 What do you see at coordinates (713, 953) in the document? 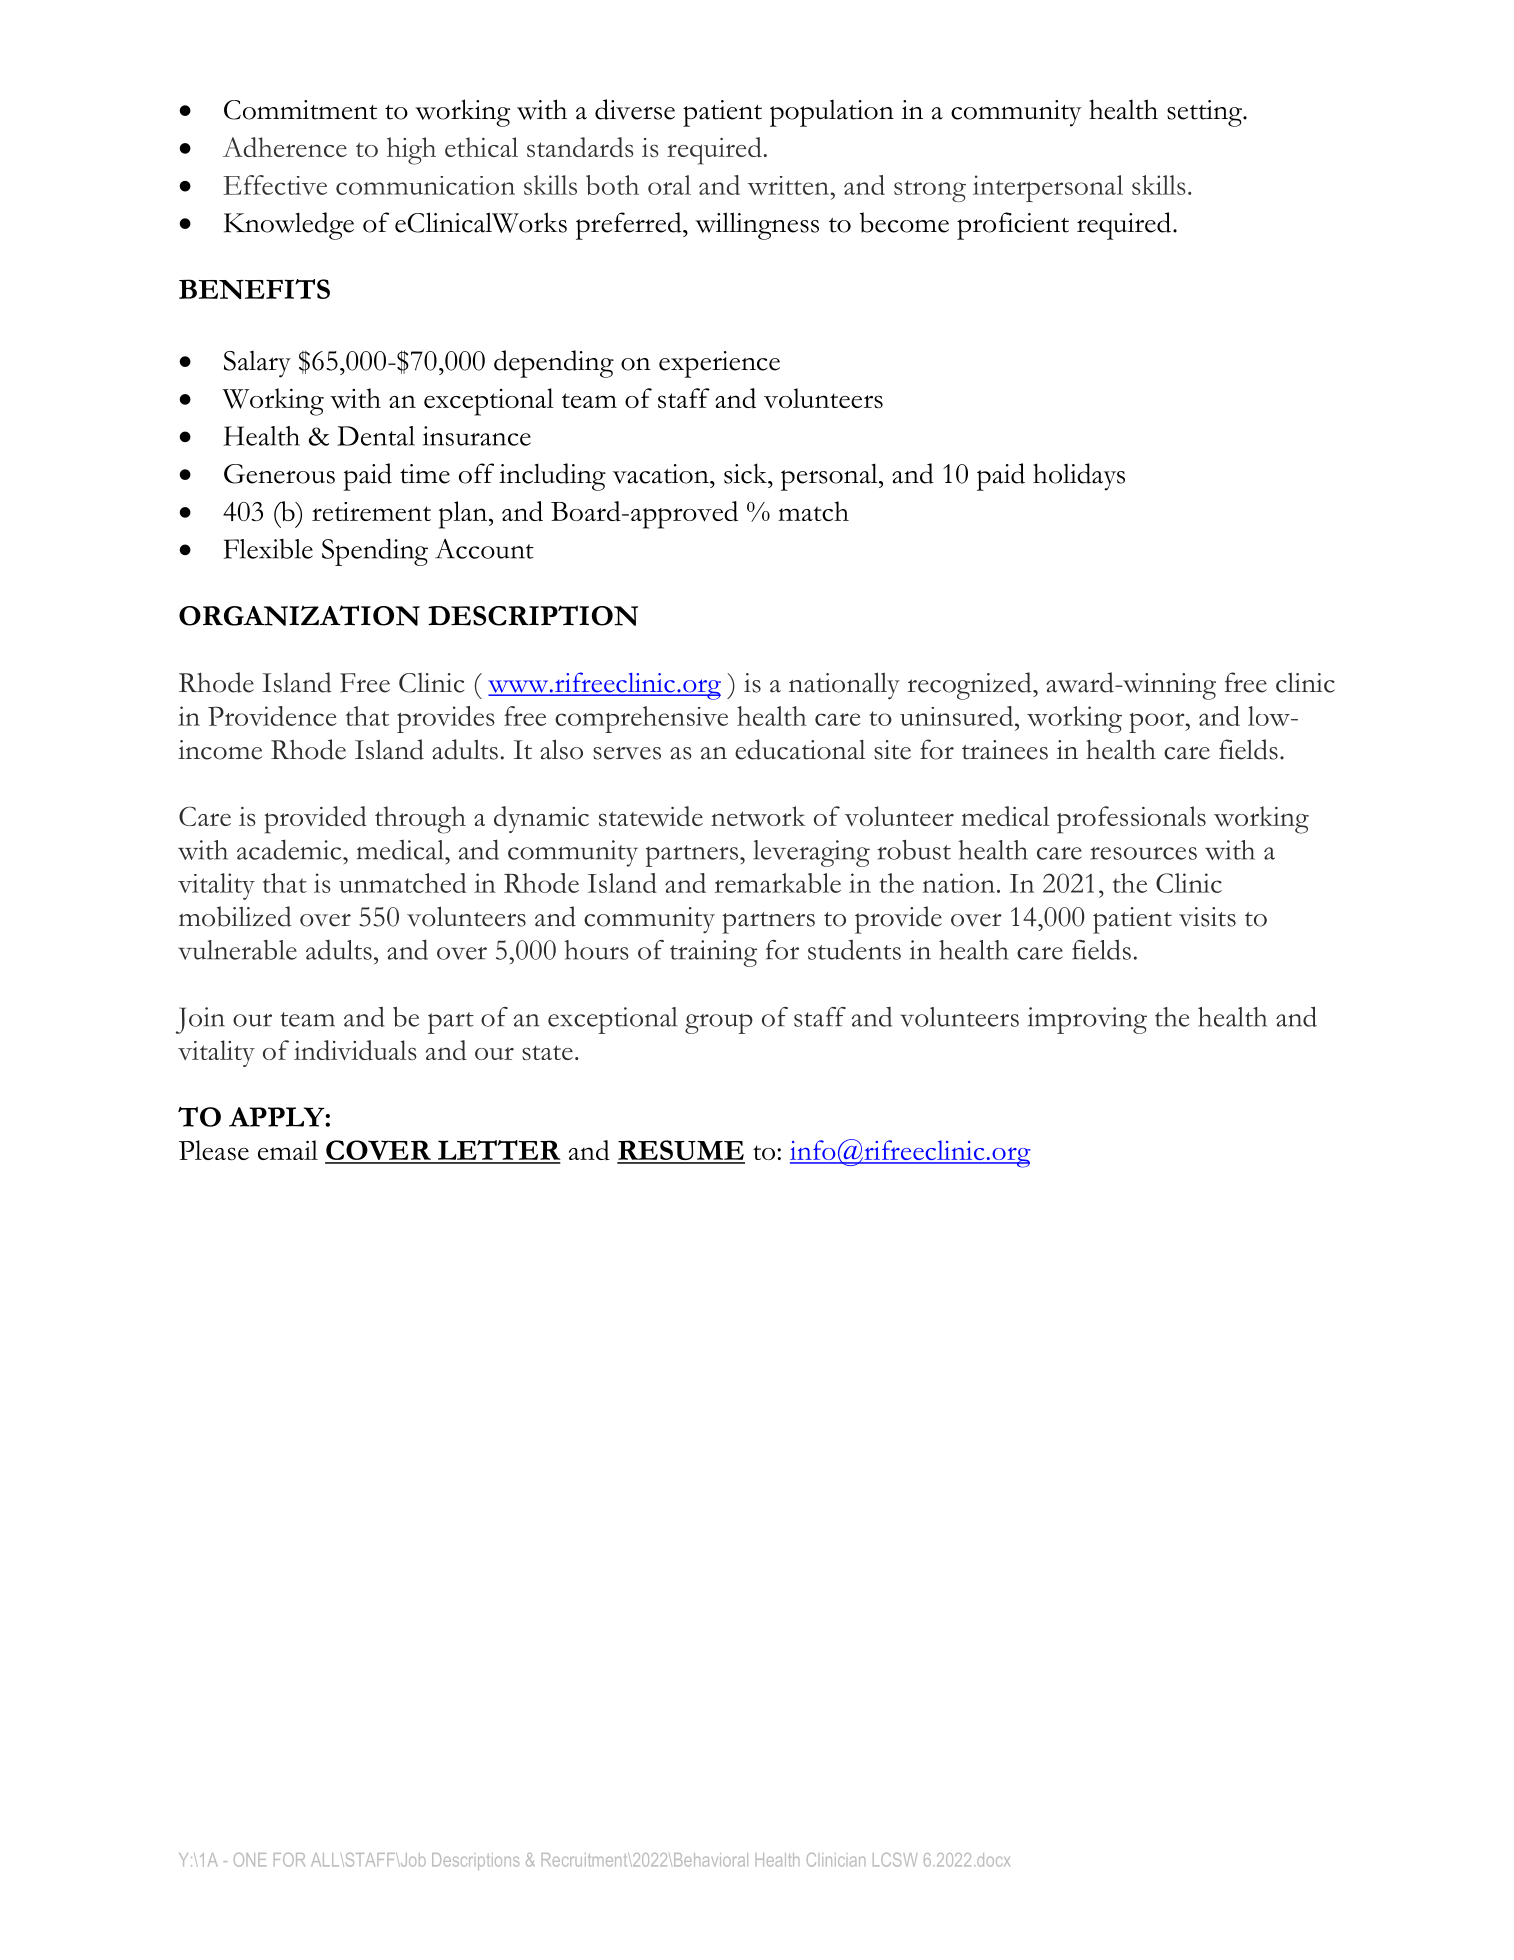
I see `training` at bounding box center [713, 953].
